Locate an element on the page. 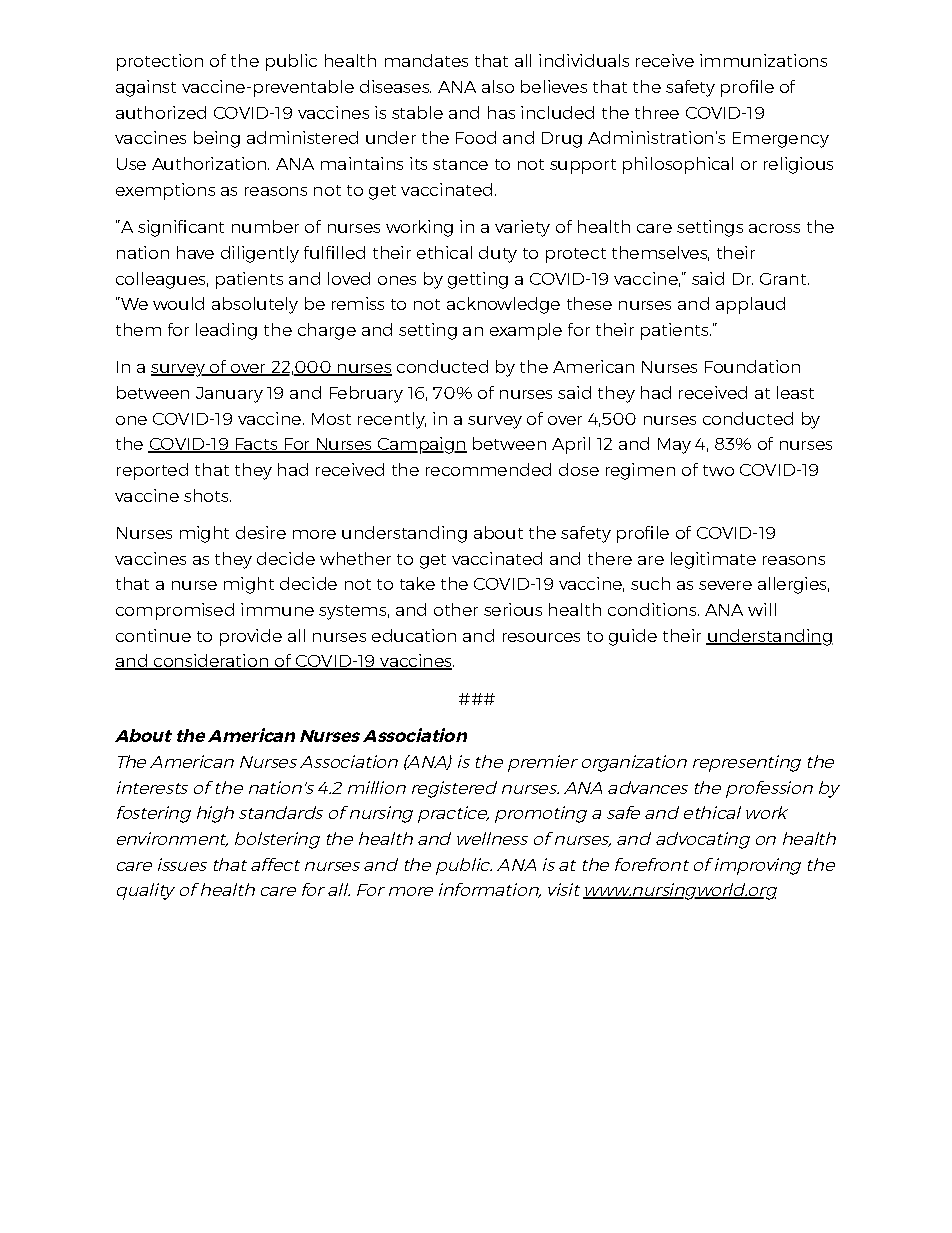 The image size is (952, 1233). also is located at coordinates (498, 86).
